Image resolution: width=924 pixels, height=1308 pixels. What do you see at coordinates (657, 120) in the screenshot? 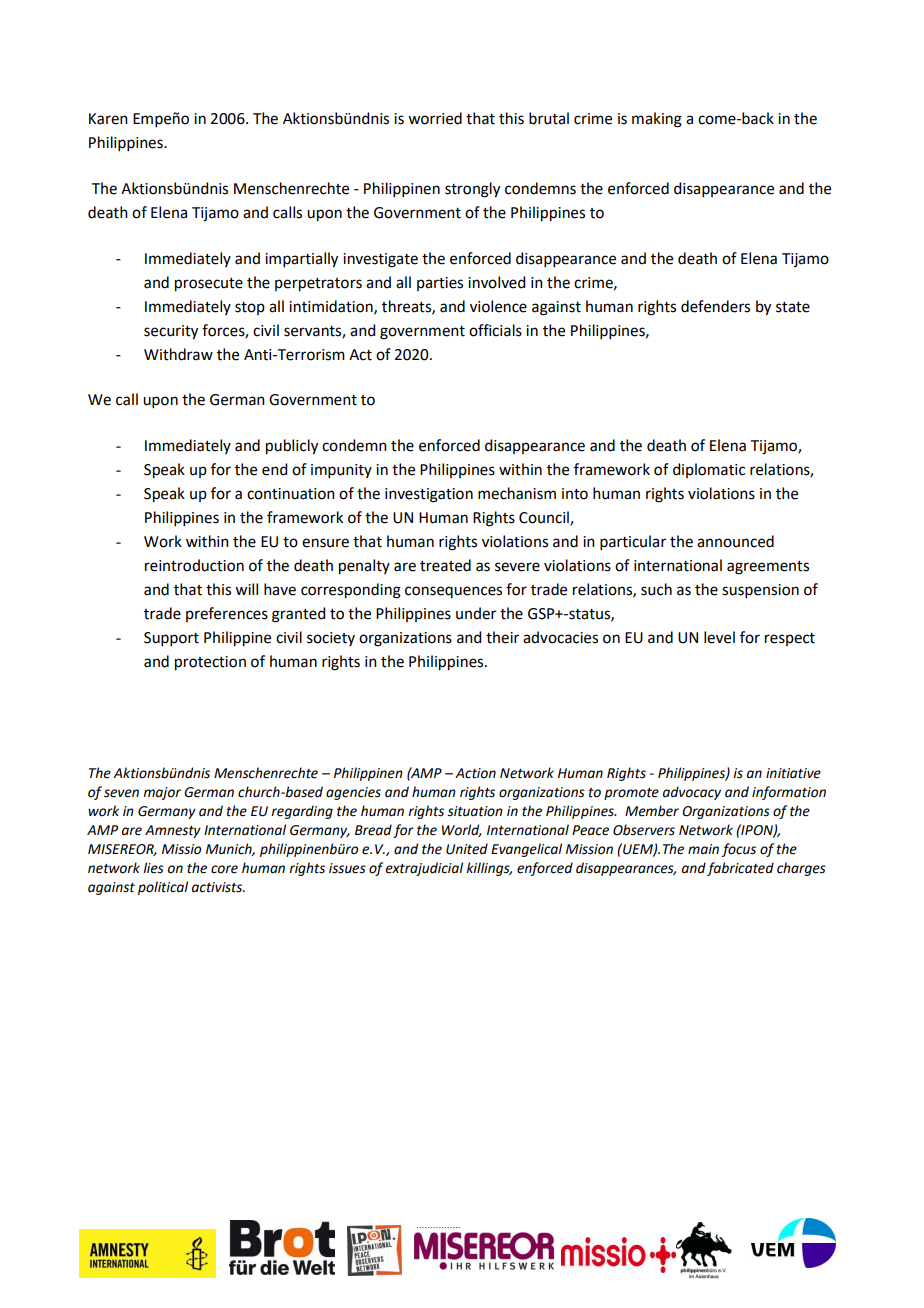
I see `making` at bounding box center [657, 120].
